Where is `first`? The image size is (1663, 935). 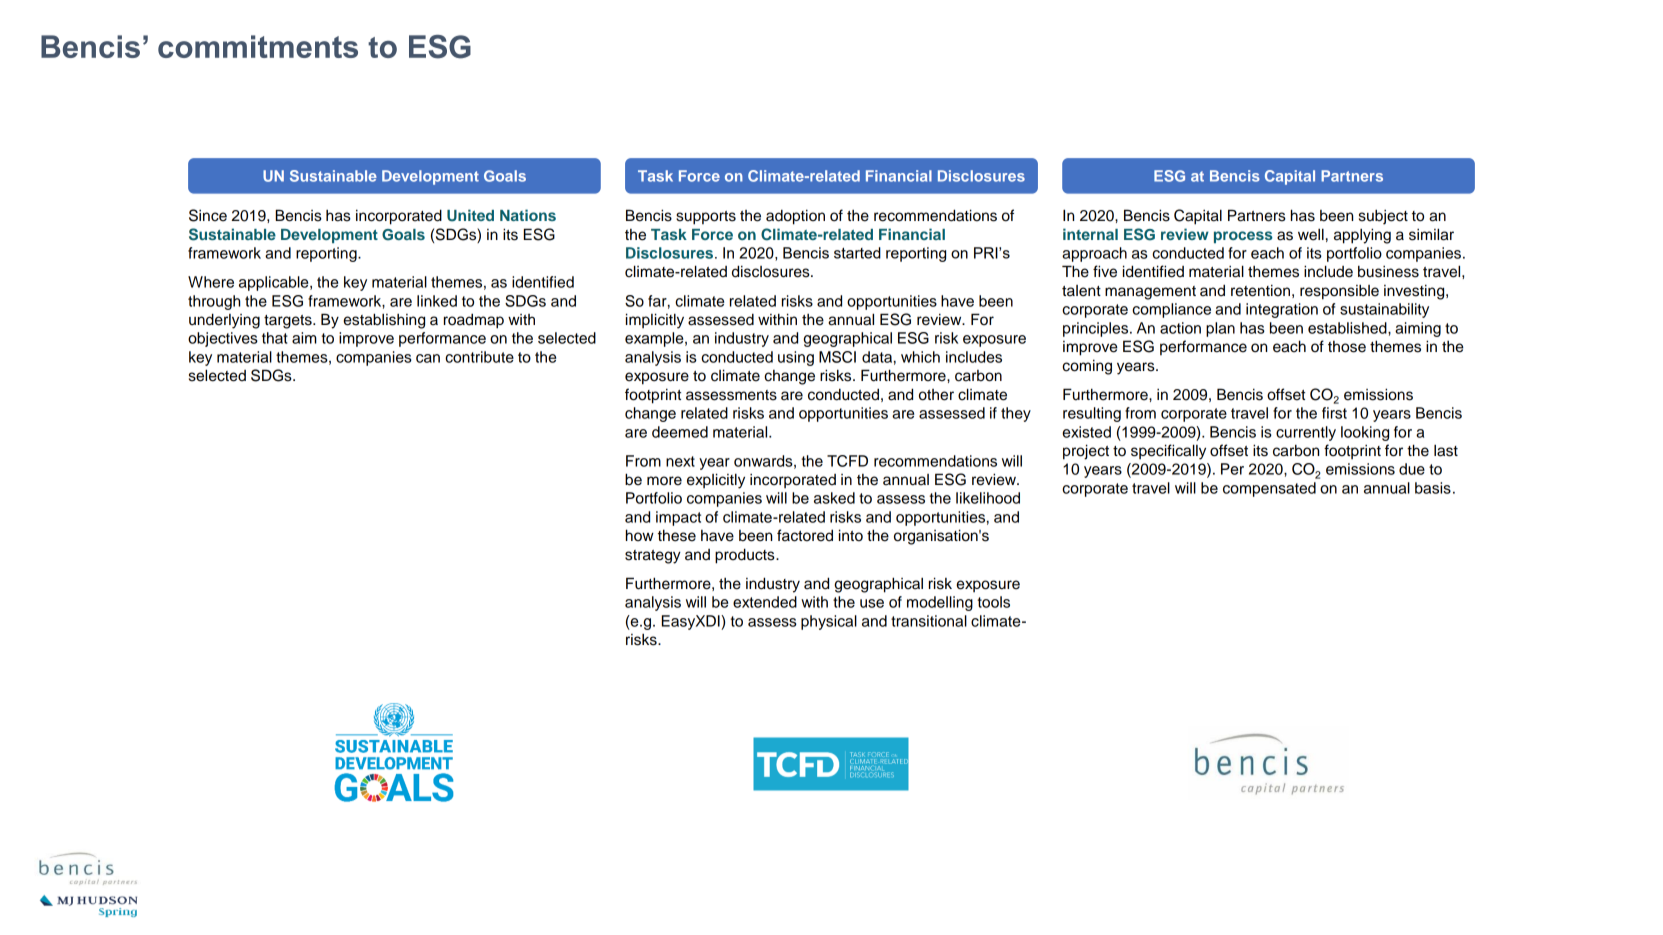 first is located at coordinates (1334, 413).
